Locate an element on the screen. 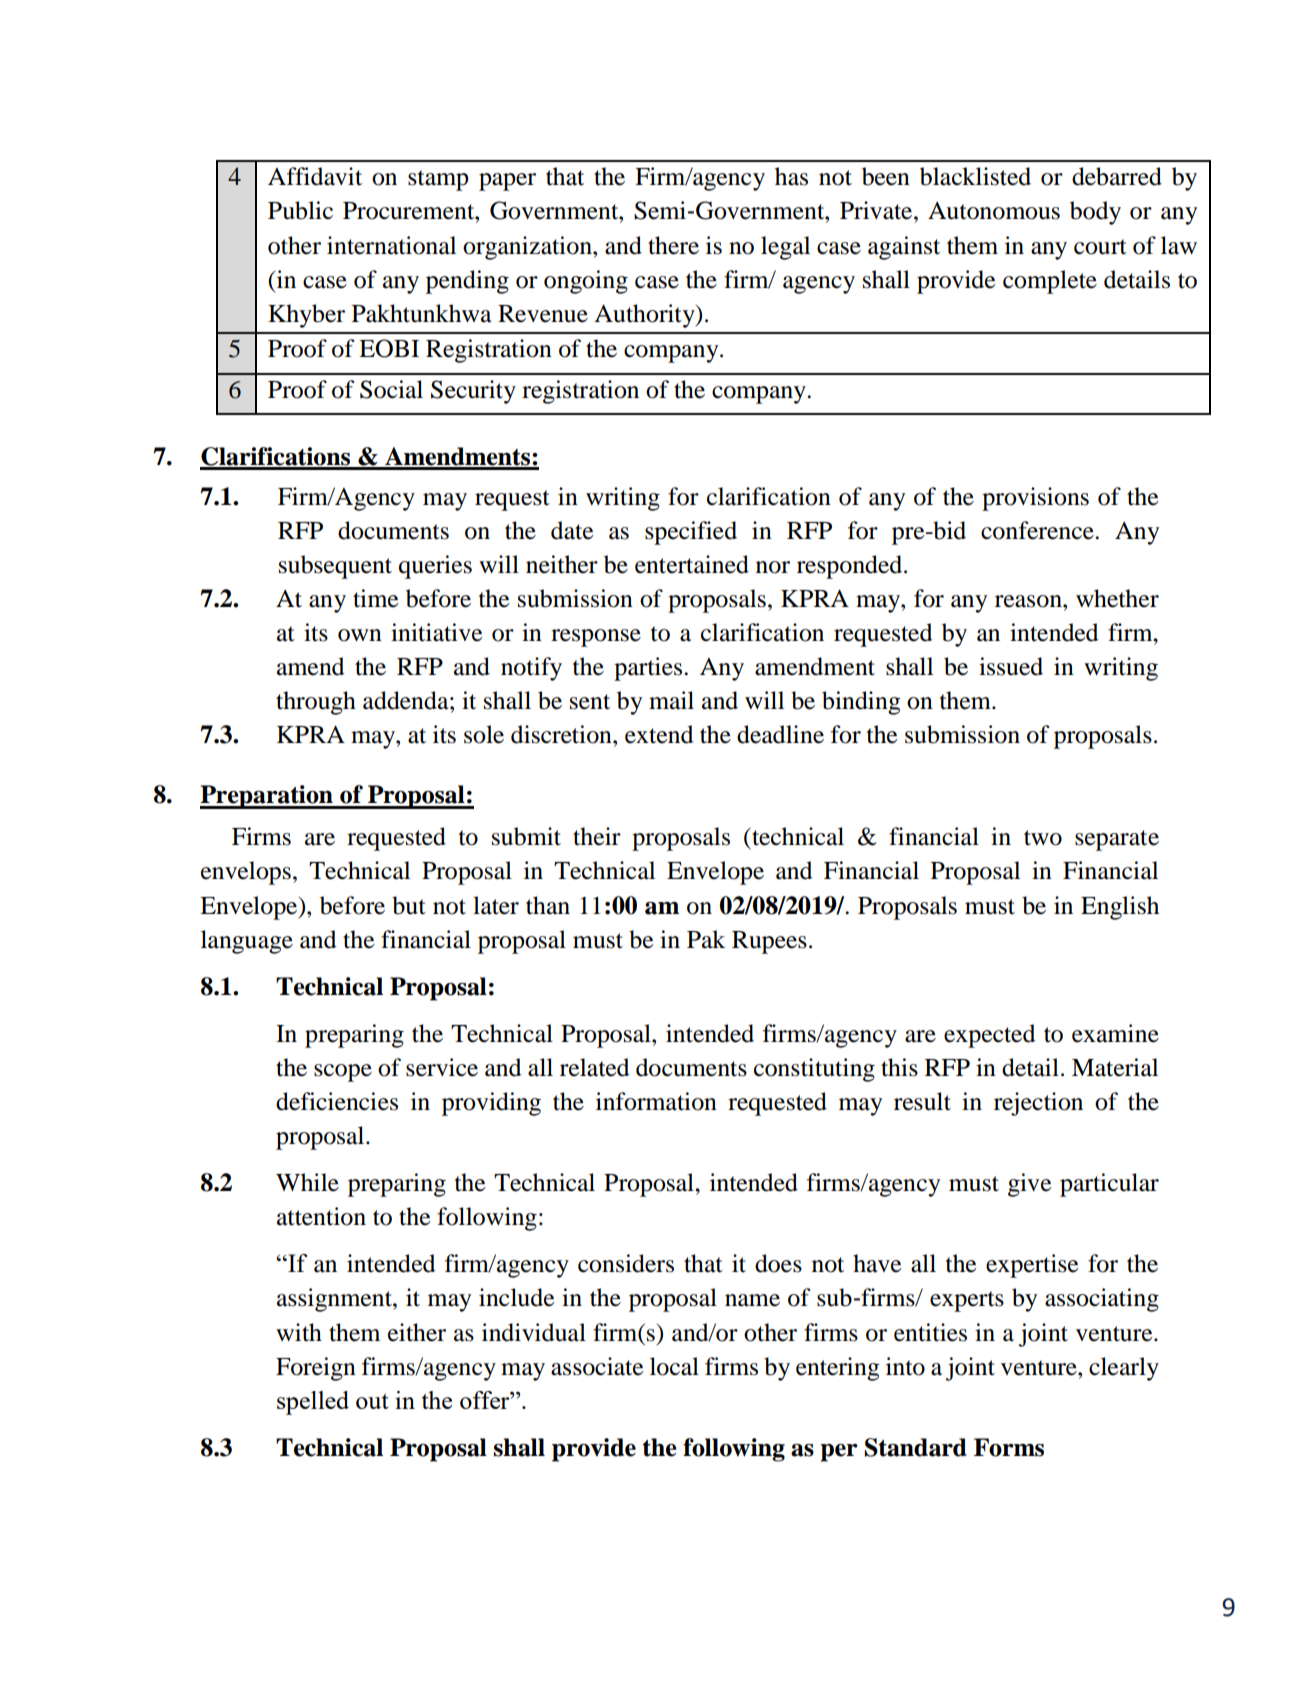 Image resolution: width=1314 pixels, height=1700 pixels. two is located at coordinates (1043, 838).
